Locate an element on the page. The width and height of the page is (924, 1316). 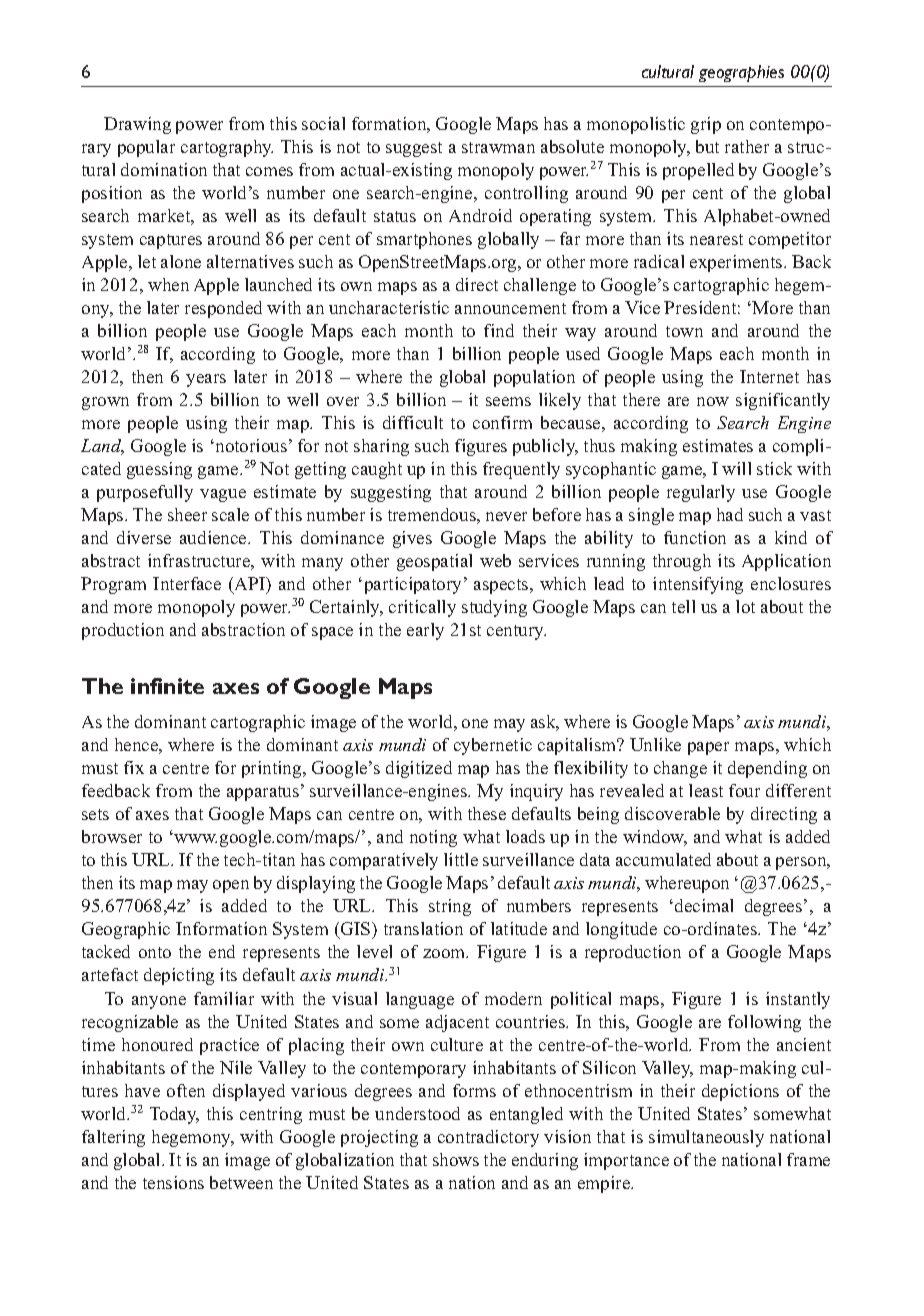
fix is located at coordinates (134, 767).
